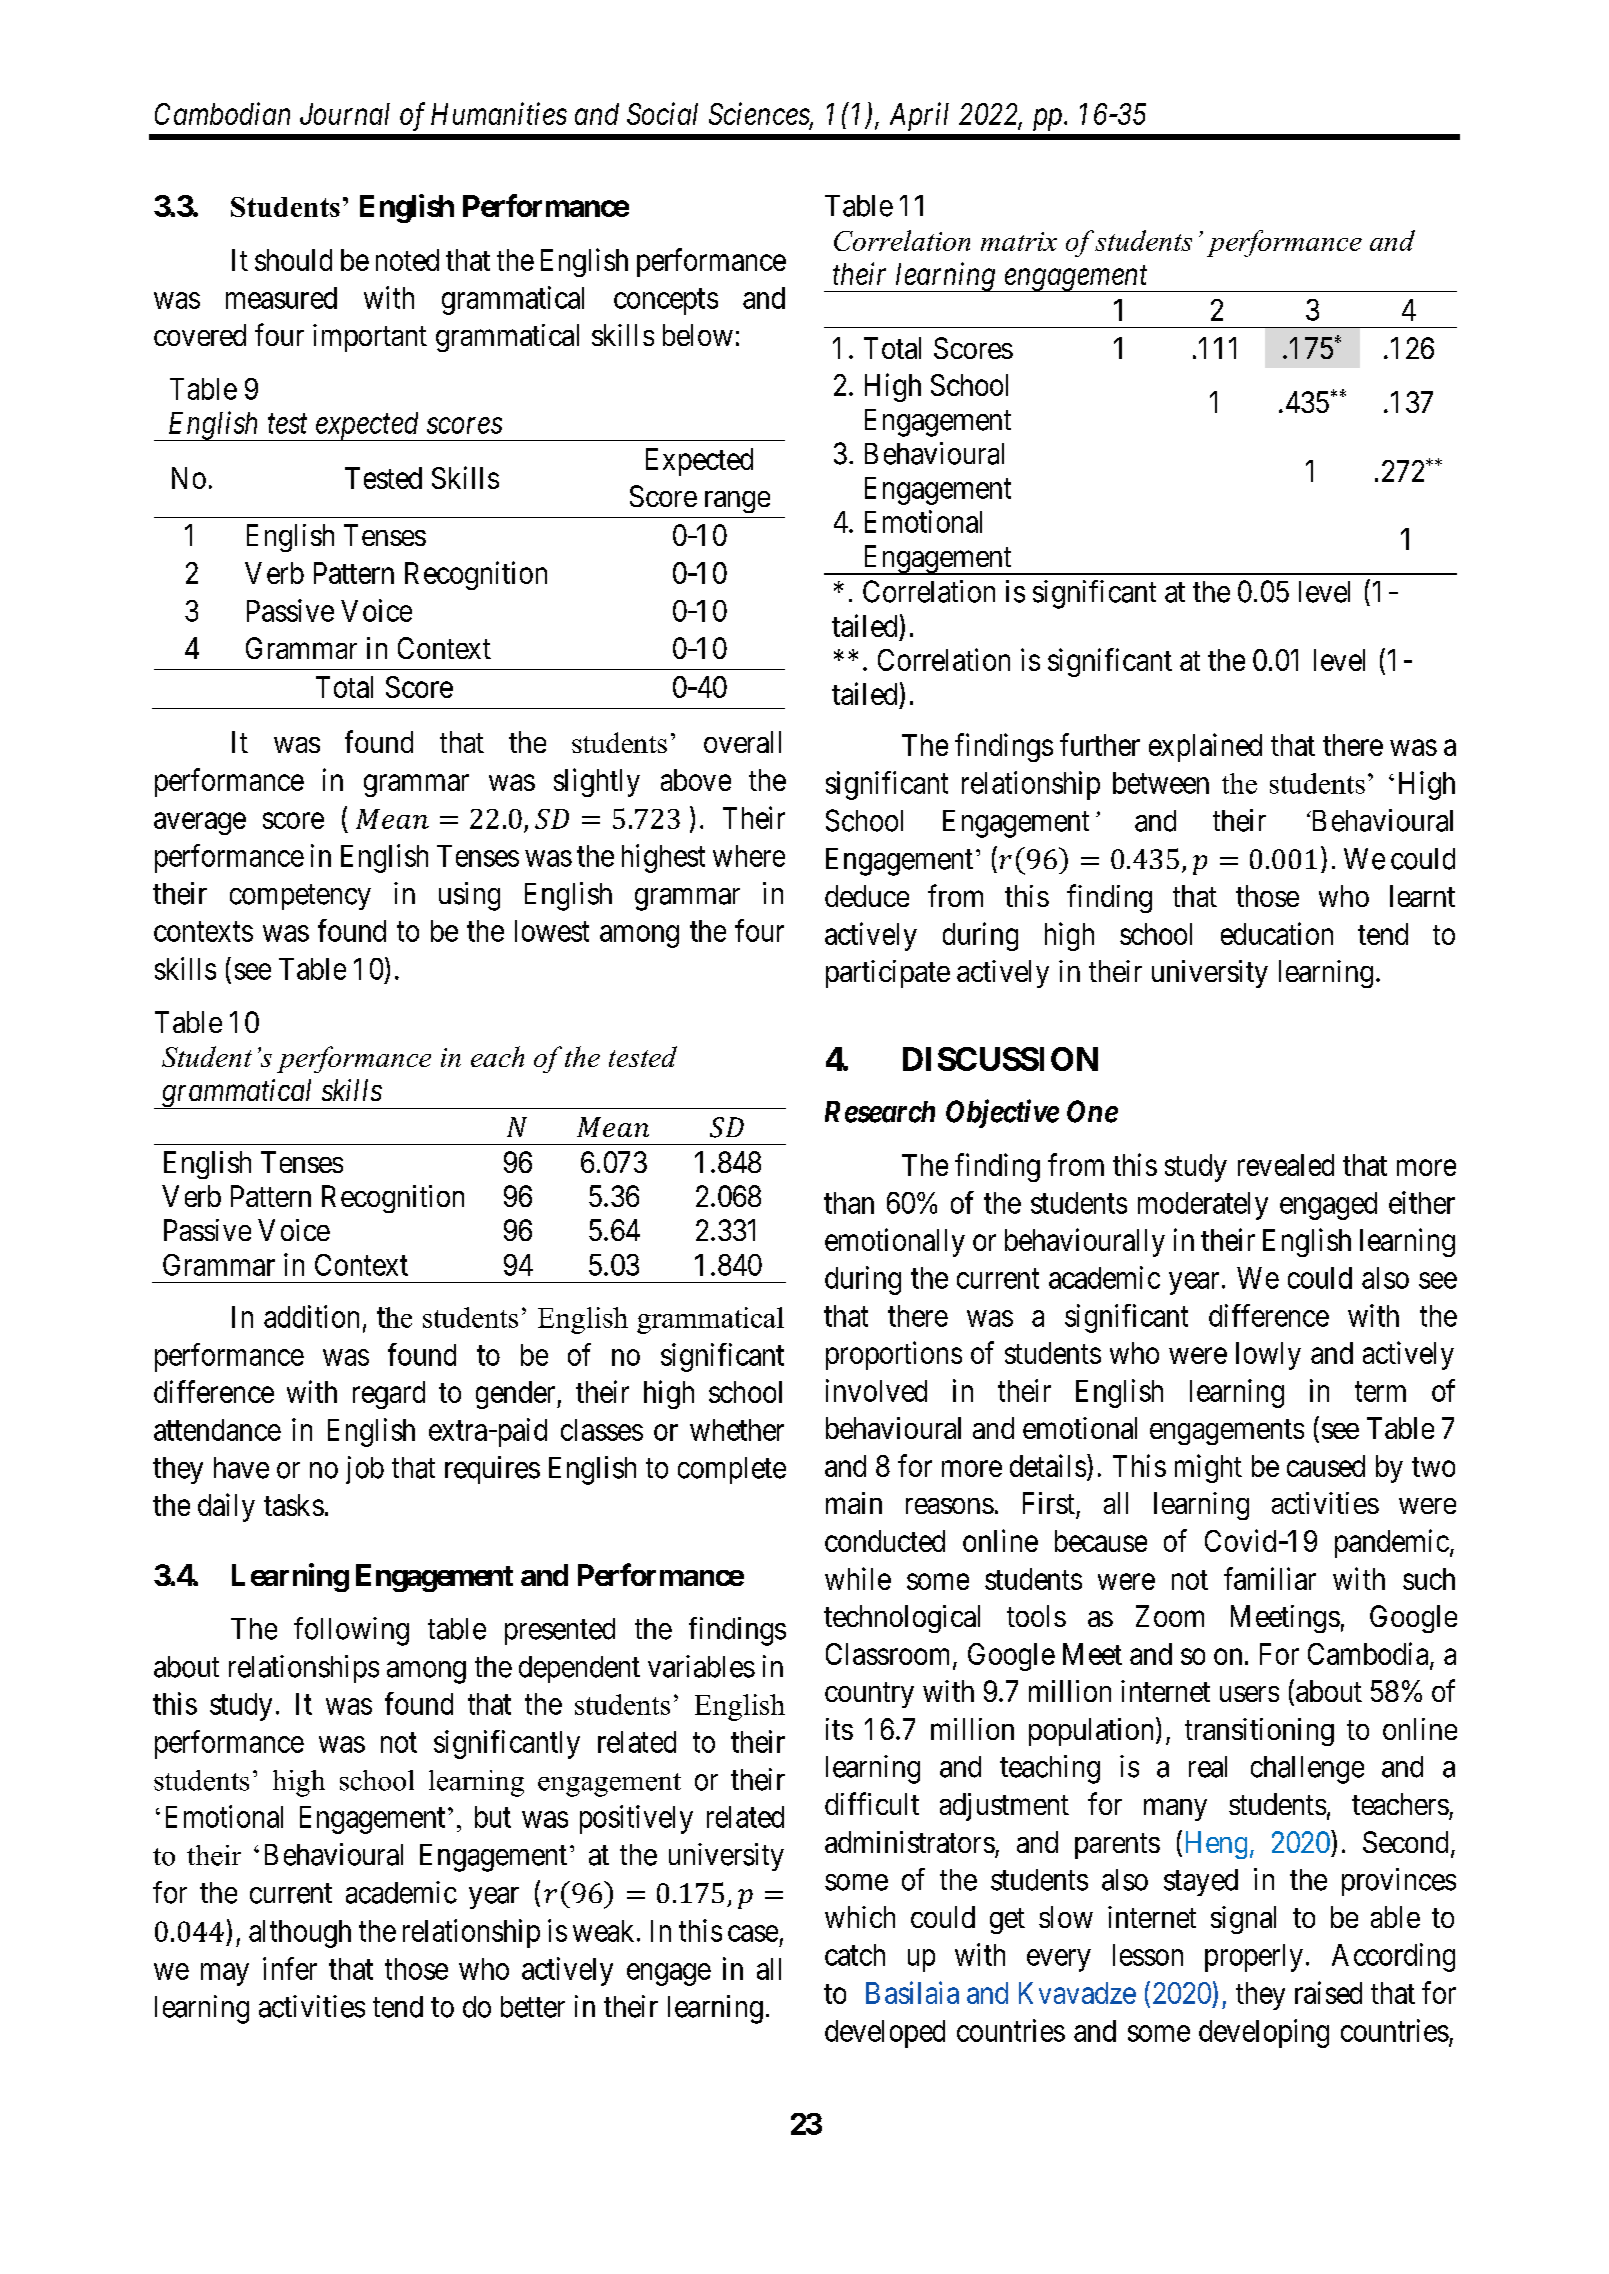 The height and width of the screenshot is (2274, 1609). Describe the element at coordinates (880, 1112) in the screenshot. I see `Research` at that location.
